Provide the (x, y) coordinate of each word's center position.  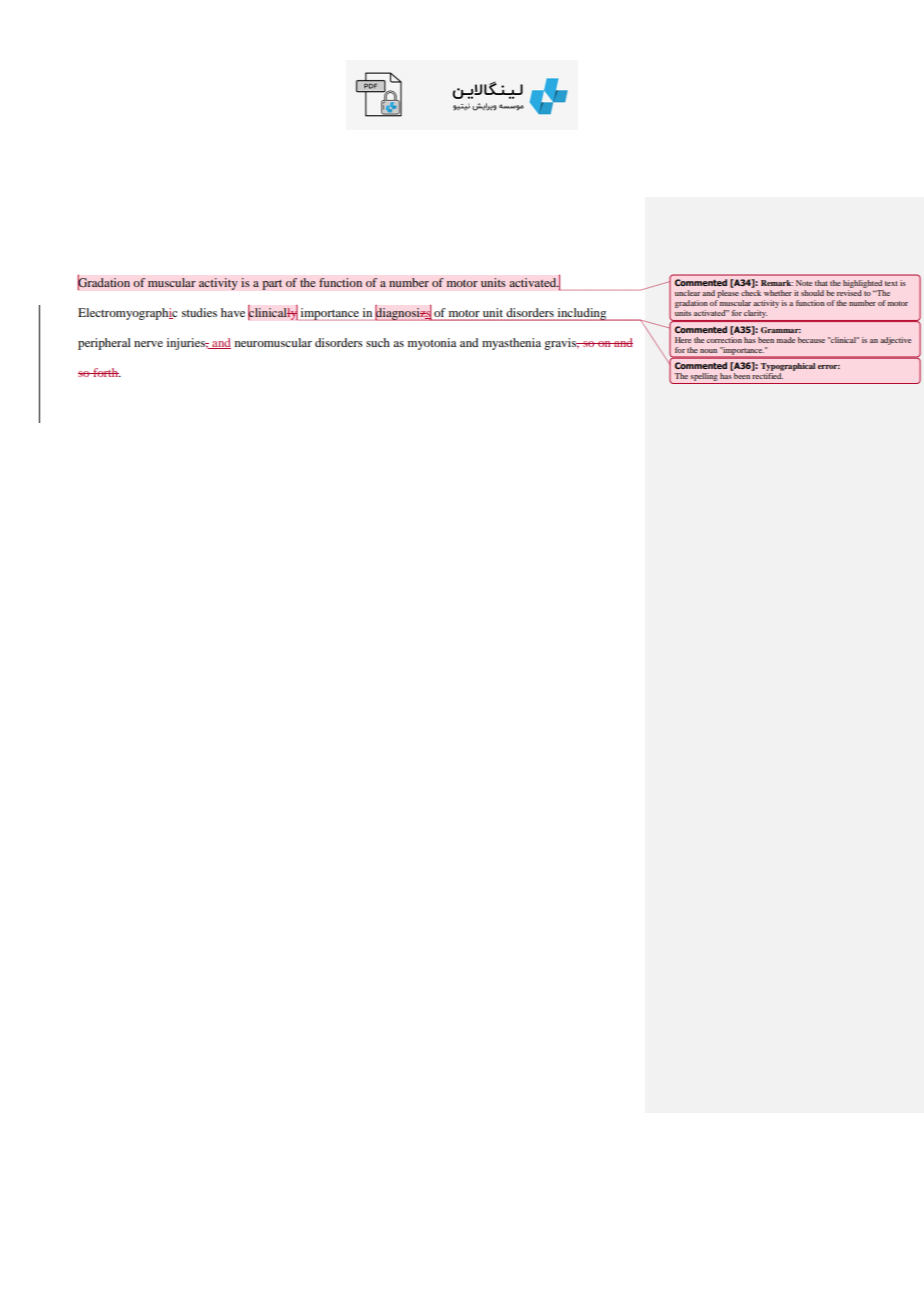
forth (106, 372)
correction (724, 338)
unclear (688, 293)
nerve (148, 344)
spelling (704, 378)
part (272, 284)
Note (804, 283)
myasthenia (511, 344)
